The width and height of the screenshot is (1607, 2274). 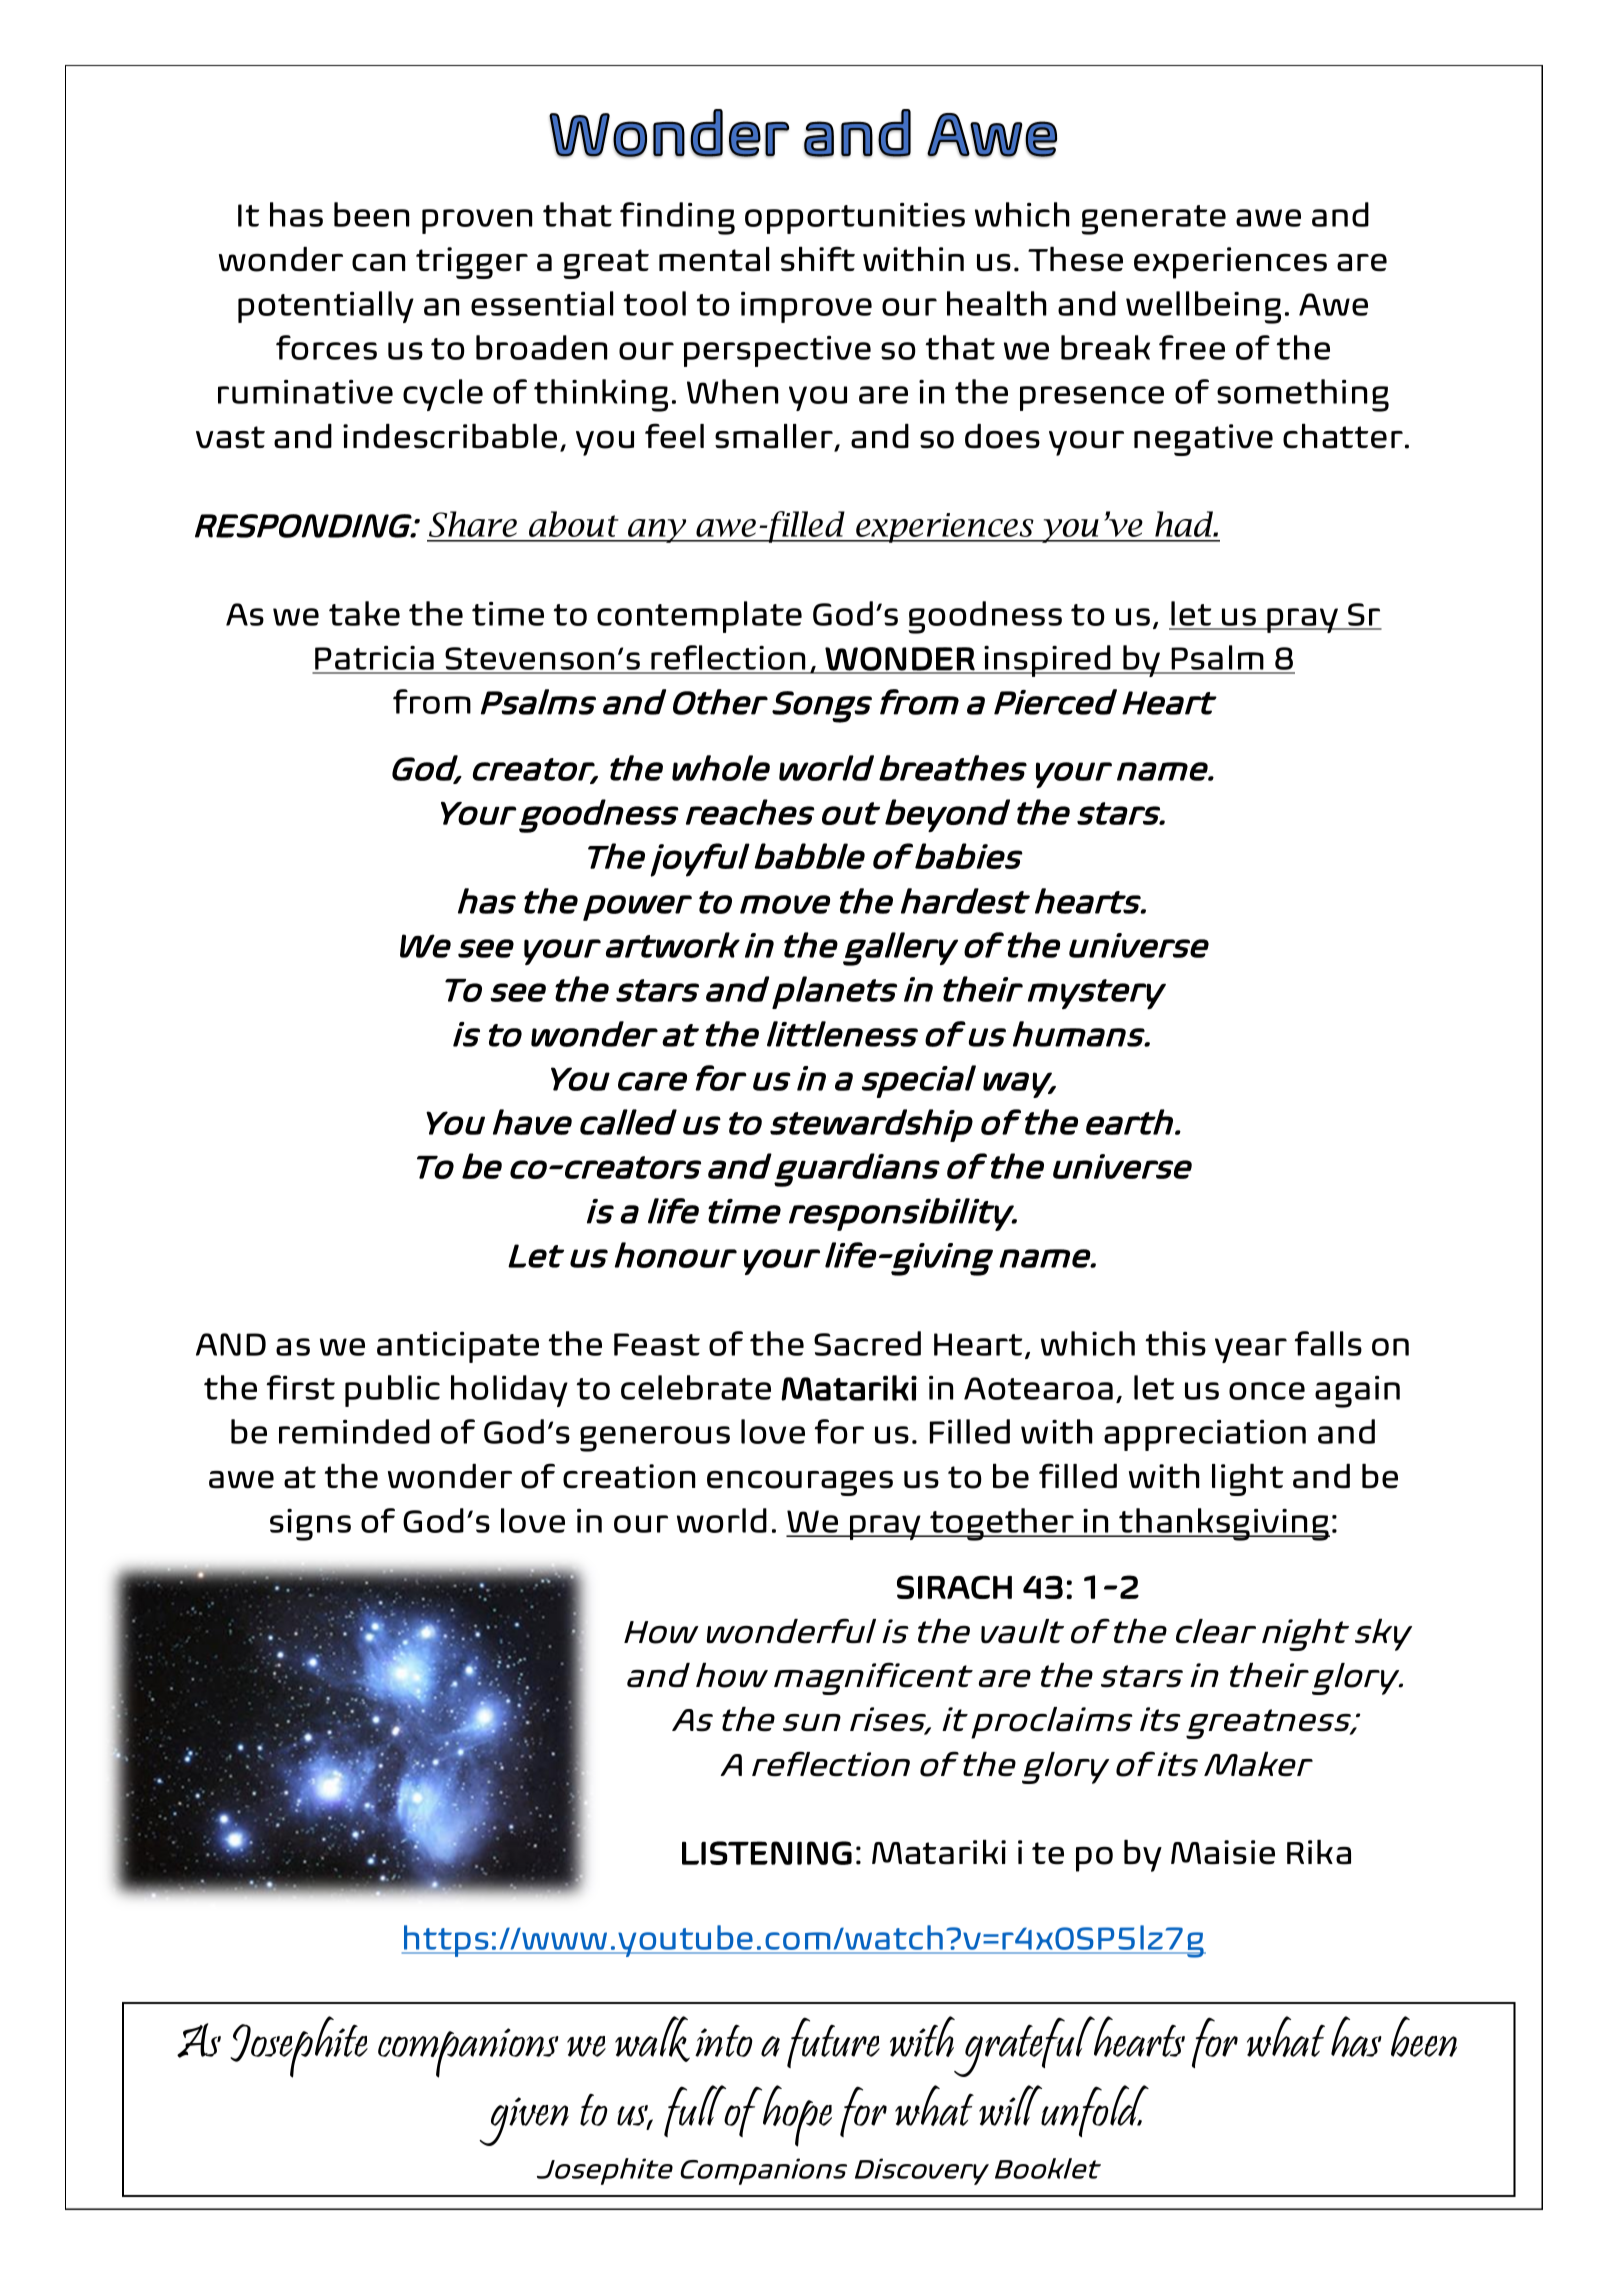 What do you see at coordinates (797, 2116) in the screenshot?
I see `hope` at bounding box center [797, 2116].
